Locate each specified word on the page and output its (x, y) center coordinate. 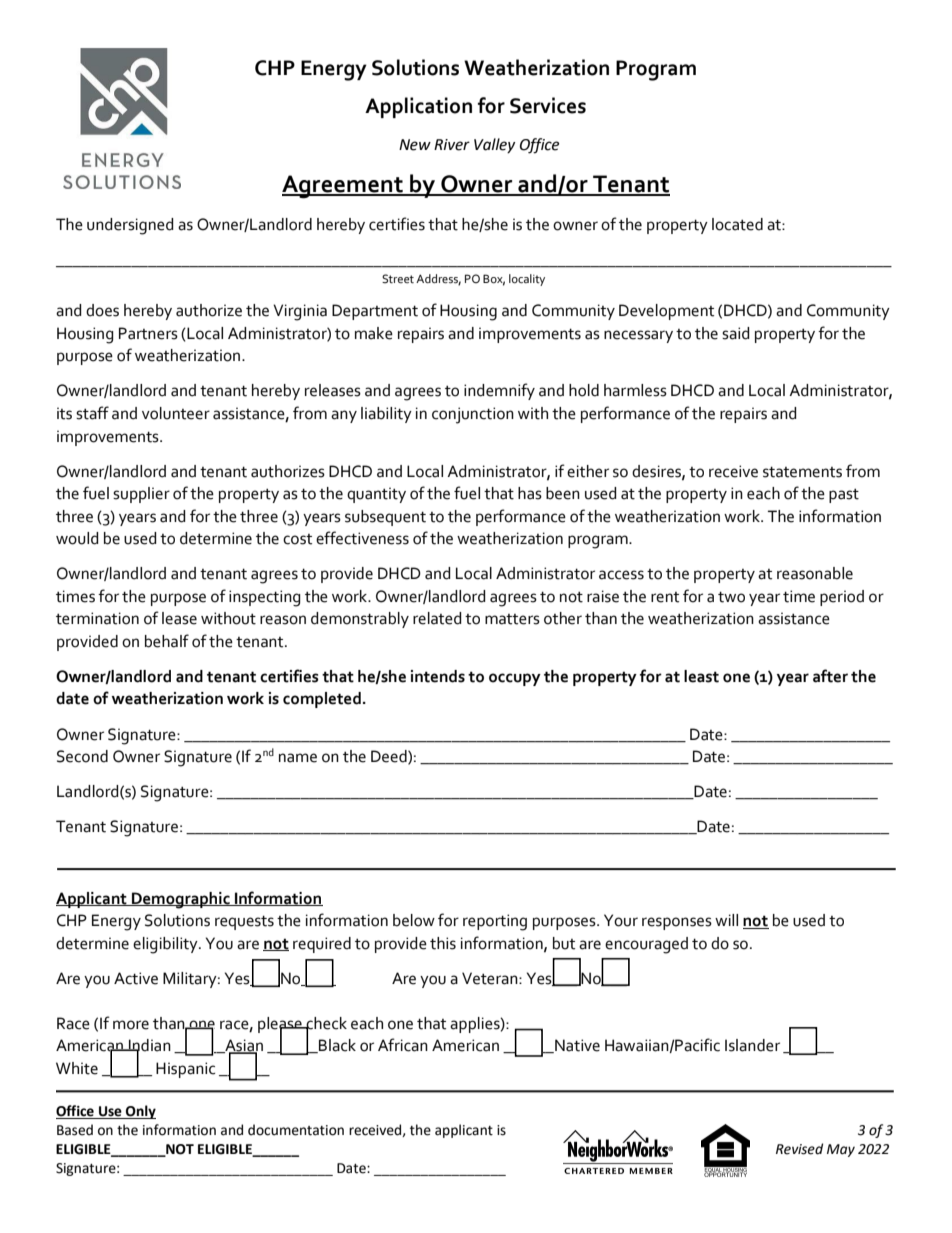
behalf (167, 641)
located (737, 224)
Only (140, 1112)
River (452, 145)
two (731, 597)
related (437, 618)
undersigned (130, 226)
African (403, 1045)
